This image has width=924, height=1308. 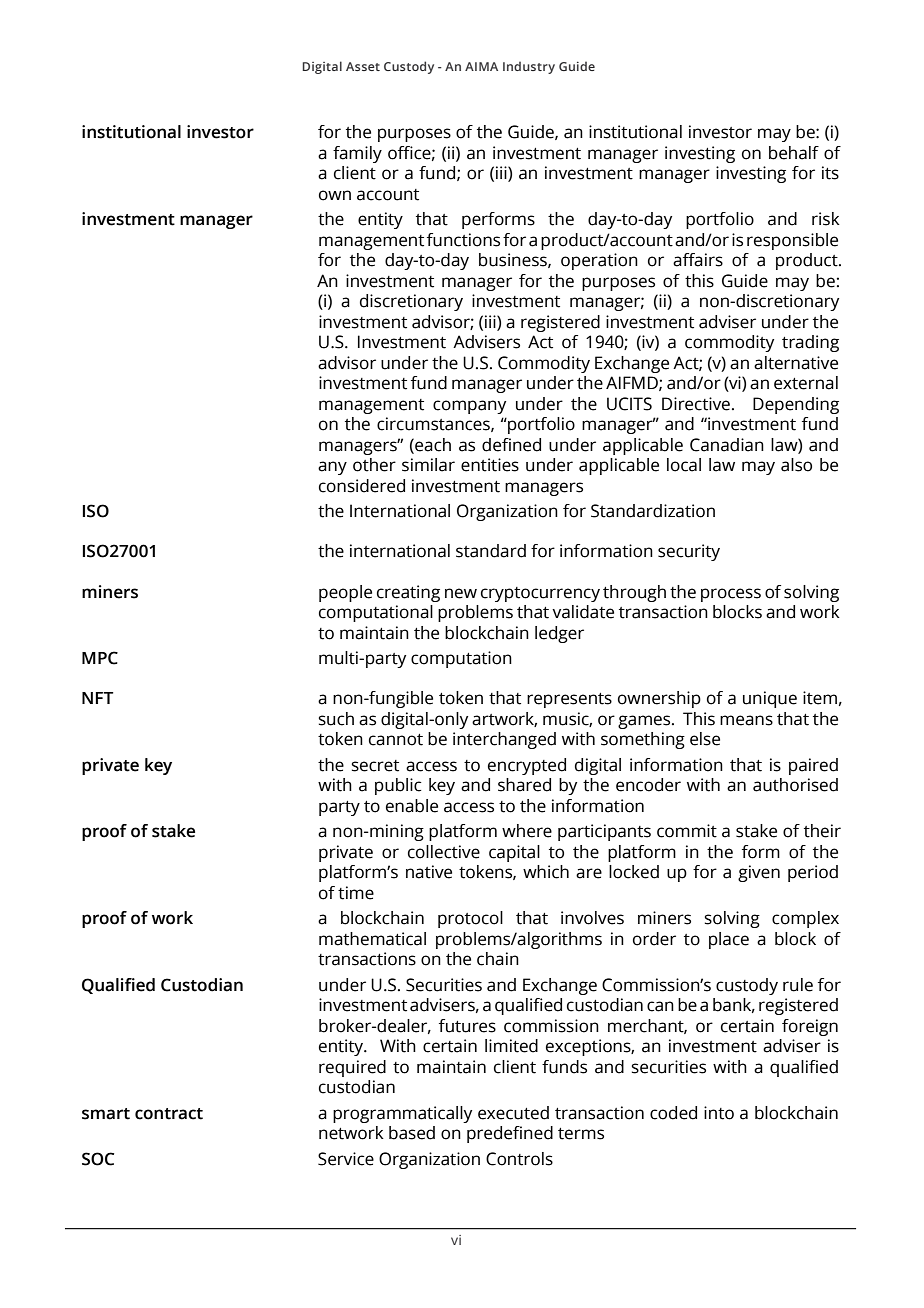 I want to click on new, so click(x=461, y=593).
